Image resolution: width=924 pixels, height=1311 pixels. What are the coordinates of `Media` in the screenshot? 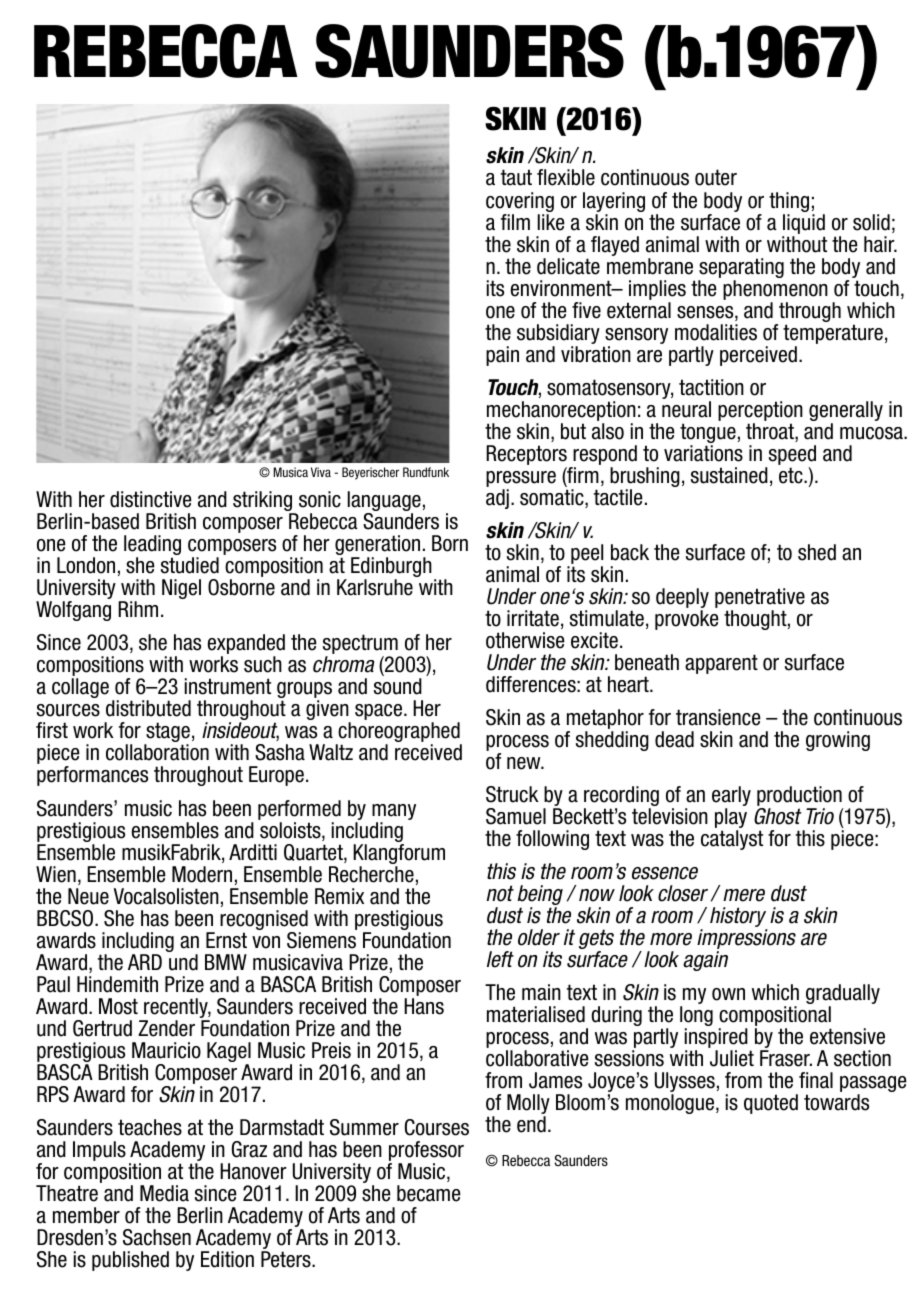 It's located at (164, 1193).
